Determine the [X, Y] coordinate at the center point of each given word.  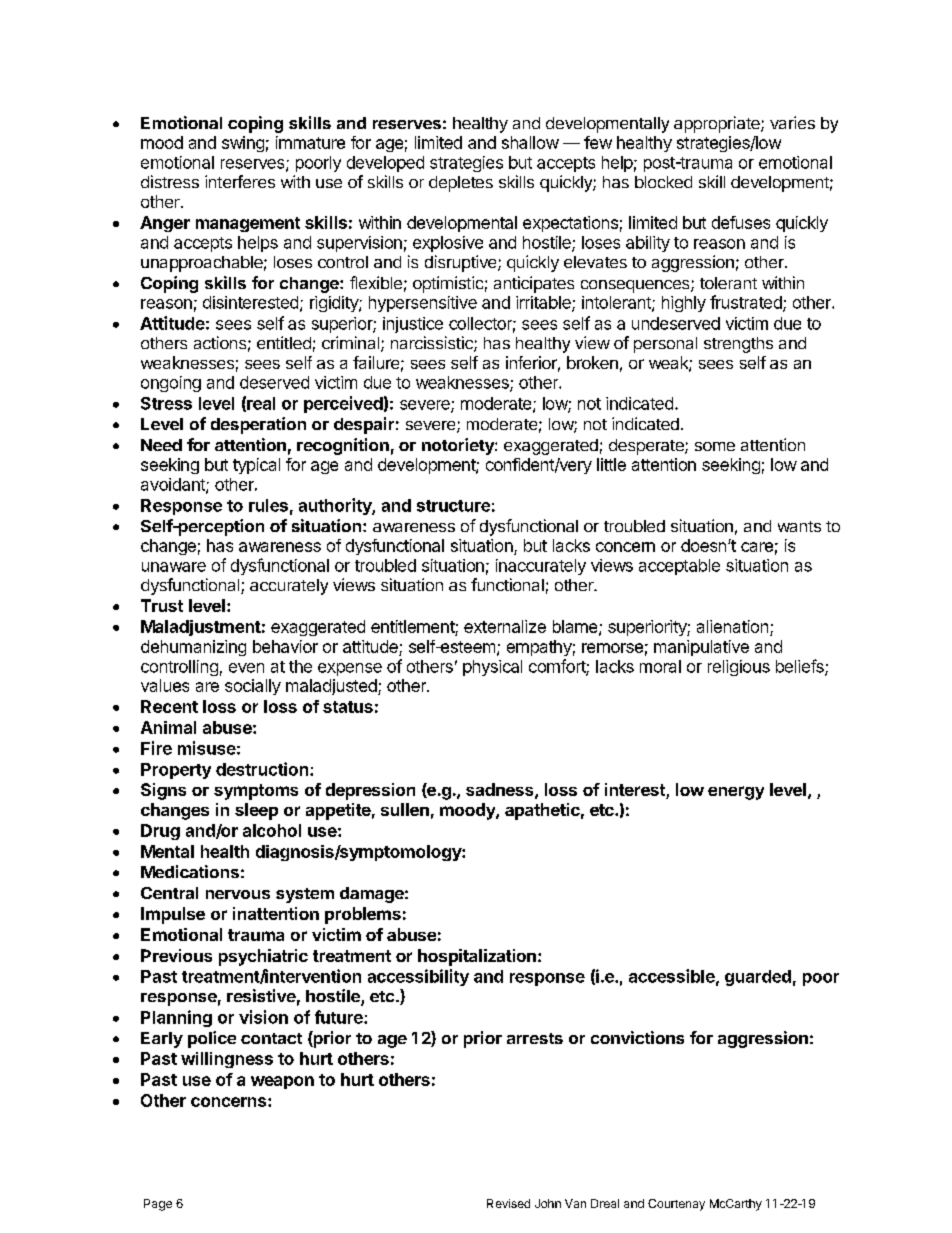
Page [158, 1205]
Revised [508, 1203]
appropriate [718, 124]
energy [736, 793]
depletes [461, 184]
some [715, 446]
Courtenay [676, 1205]
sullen [405, 809]
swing [243, 144]
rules [268, 505]
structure [453, 506]
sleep [256, 811]
